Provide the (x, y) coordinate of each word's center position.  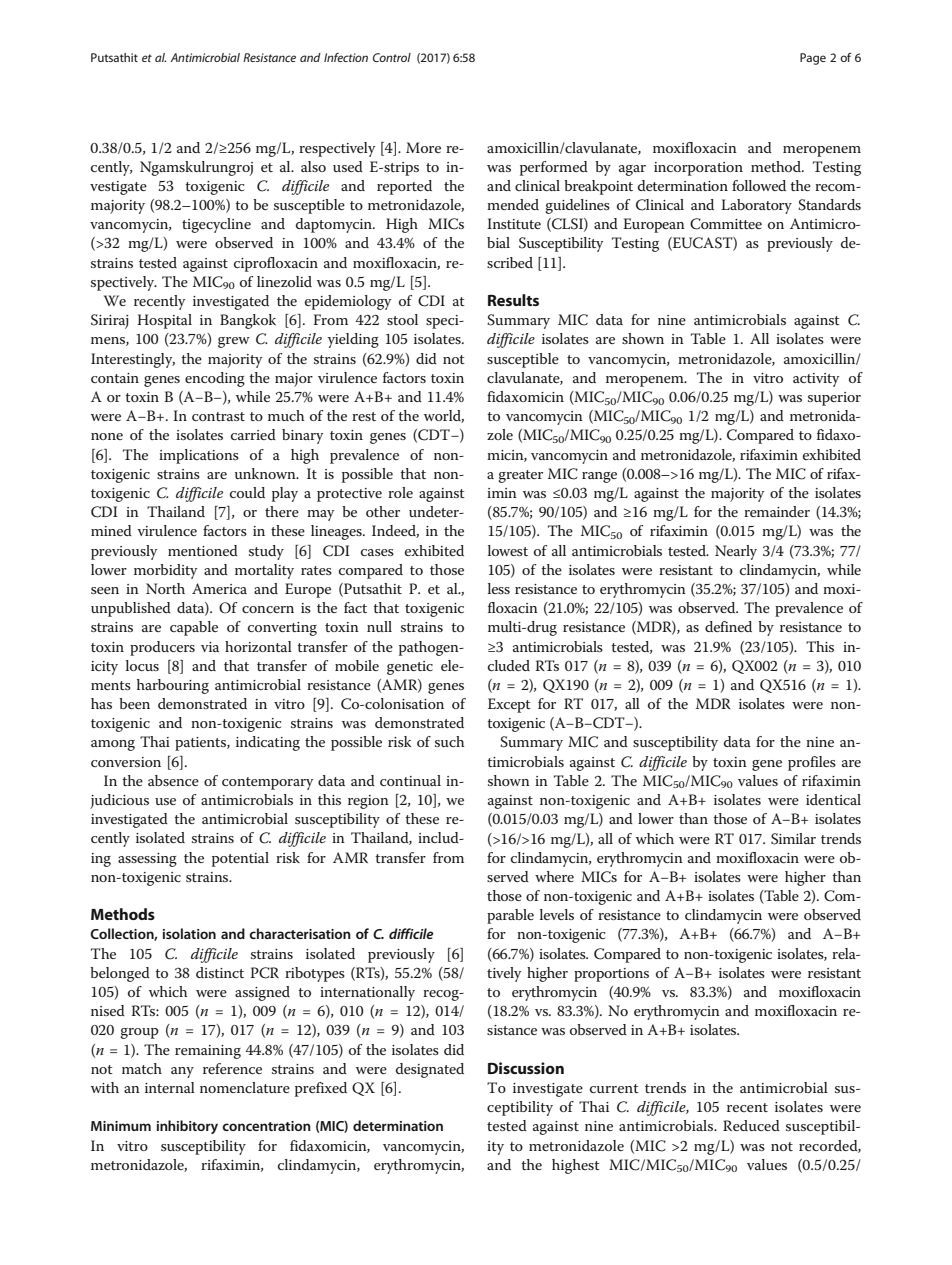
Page (813, 59)
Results (513, 300)
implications (199, 456)
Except (509, 705)
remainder (777, 511)
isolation (189, 933)
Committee (726, 224)
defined (728, 626)
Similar (793, 839)
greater (520, 476)
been (134, 703)
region (368, 802)
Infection (346, 57)
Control (392, 57)
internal (170, 1087)
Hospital (164, 321)
